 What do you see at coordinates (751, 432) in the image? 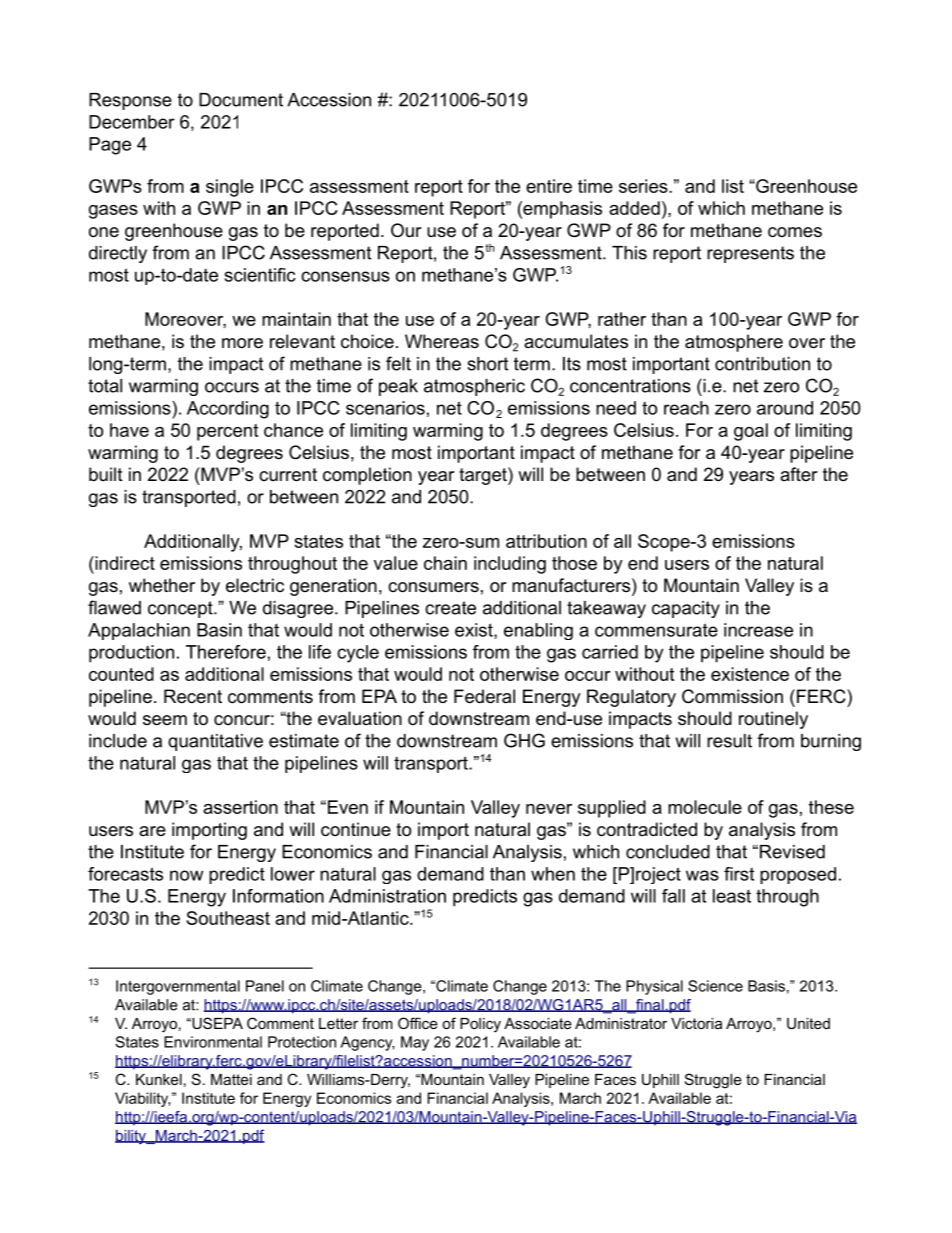
I see `goal` at bounding box center [751, 432].
